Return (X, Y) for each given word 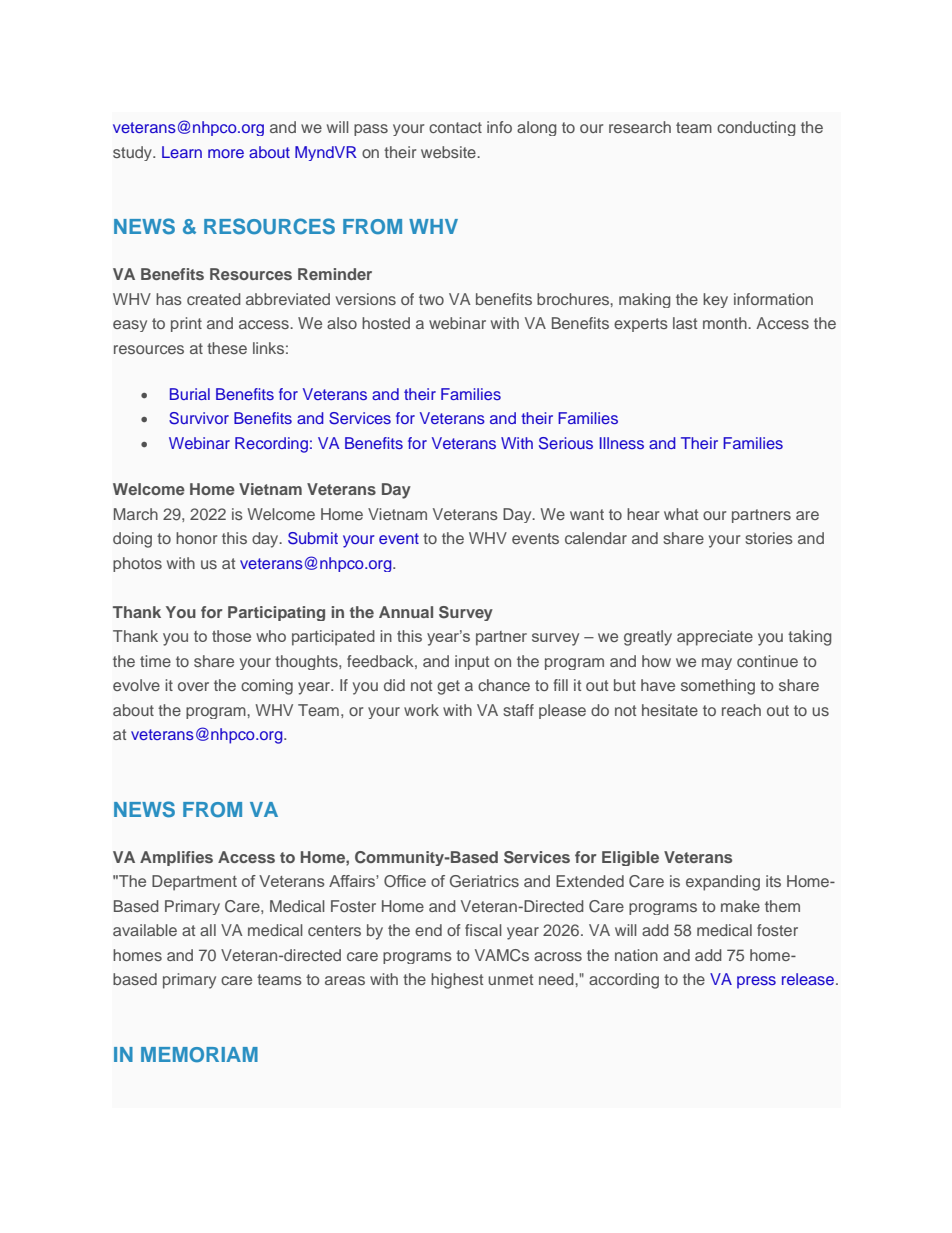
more (226, 153)
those (231, 636)
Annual (406, 612)
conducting (756, 128)
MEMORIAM (199, 1055)
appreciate (715, 638)
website (449, 152)
